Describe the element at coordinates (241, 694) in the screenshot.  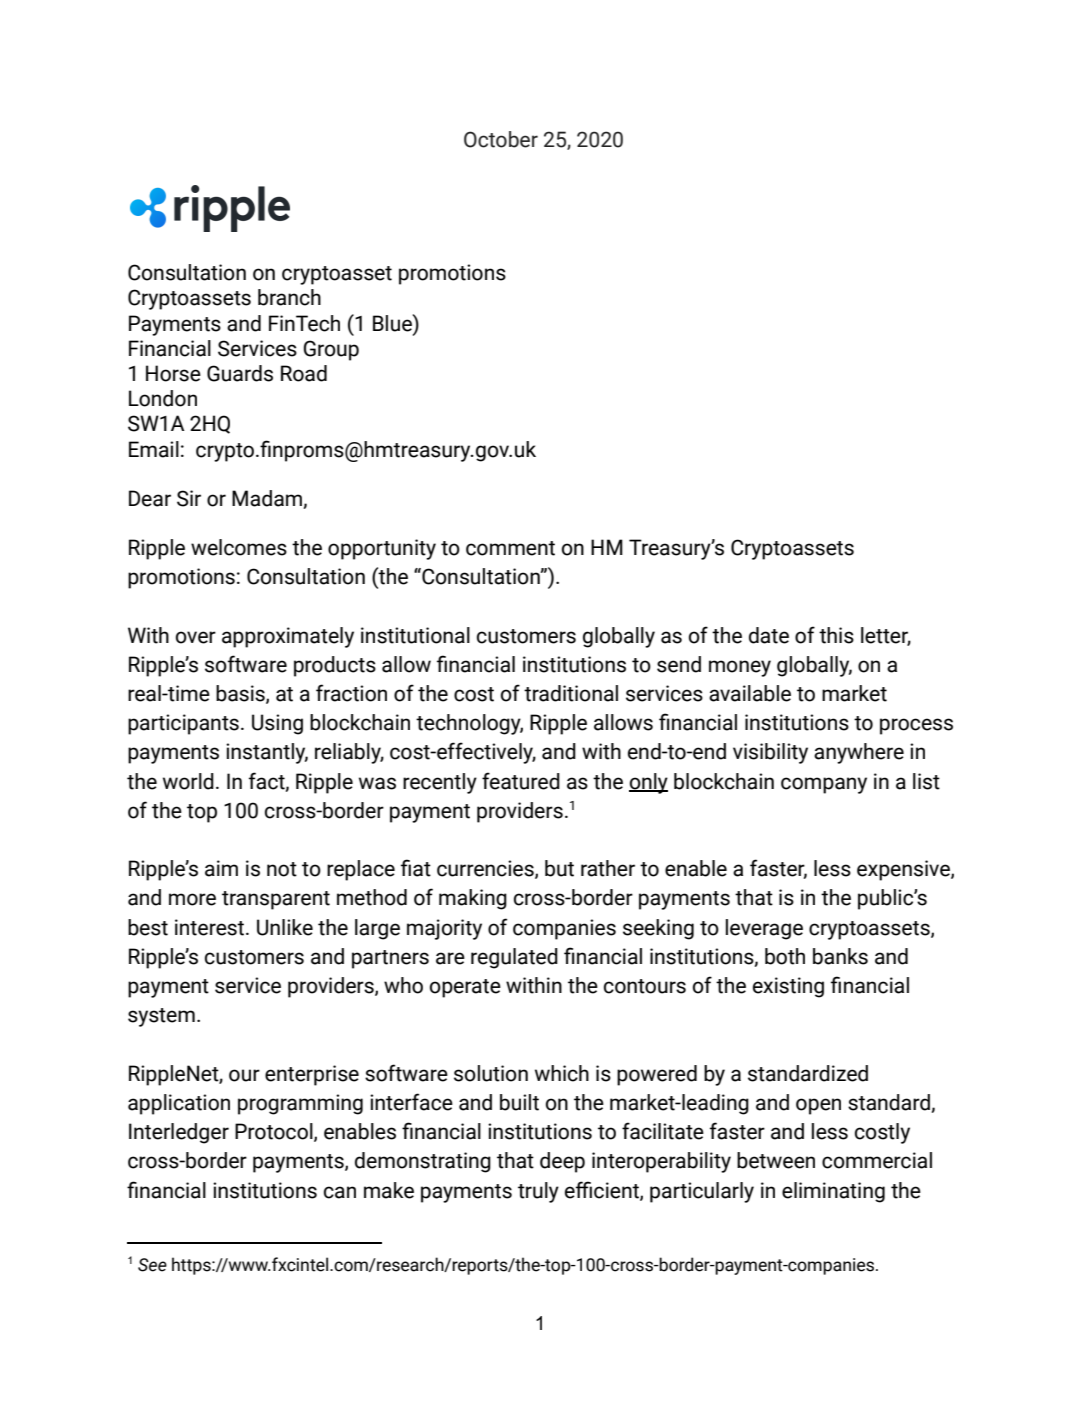
I see `basis` at that location.
